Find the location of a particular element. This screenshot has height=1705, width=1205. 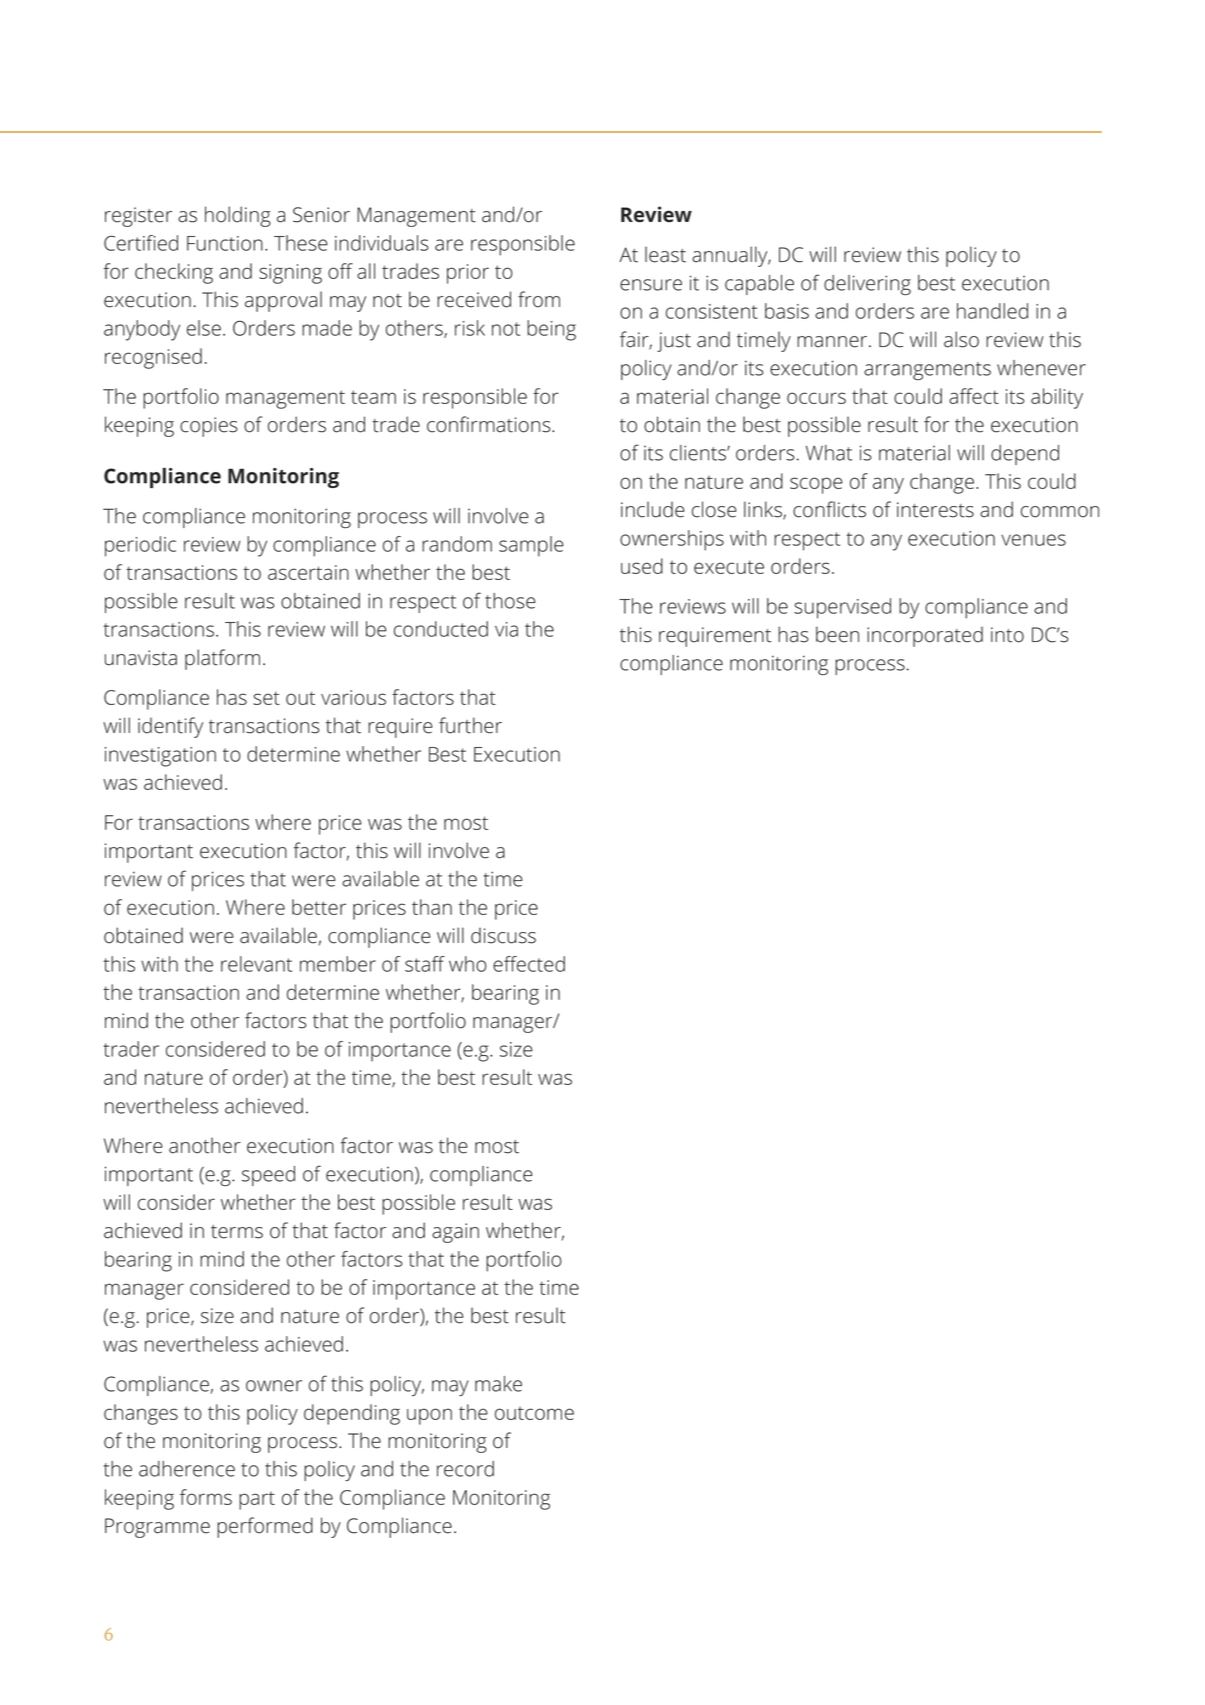

discuss is located at coordinates (503, 936).
